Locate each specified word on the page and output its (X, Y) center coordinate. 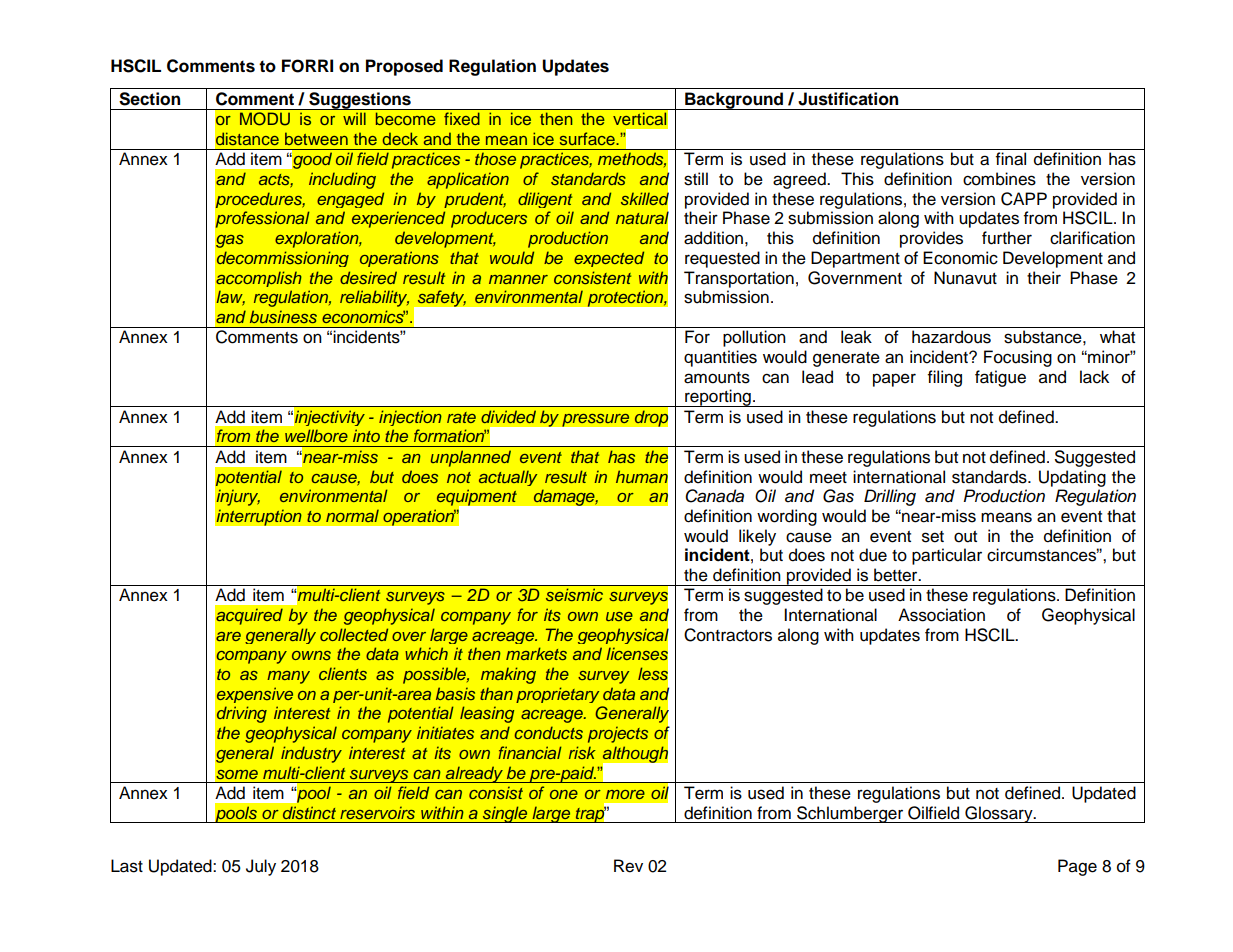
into (366, 435)
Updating (1072, 478)
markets (536, 653)
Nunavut (965, 278)
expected (609, 259)
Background (734, 101)
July (261, 867)
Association (941, 615)
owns (311, 655)
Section (149, 99)
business (283, 316)
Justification (848, 99)
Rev (628, 866)
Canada (714, 496)
